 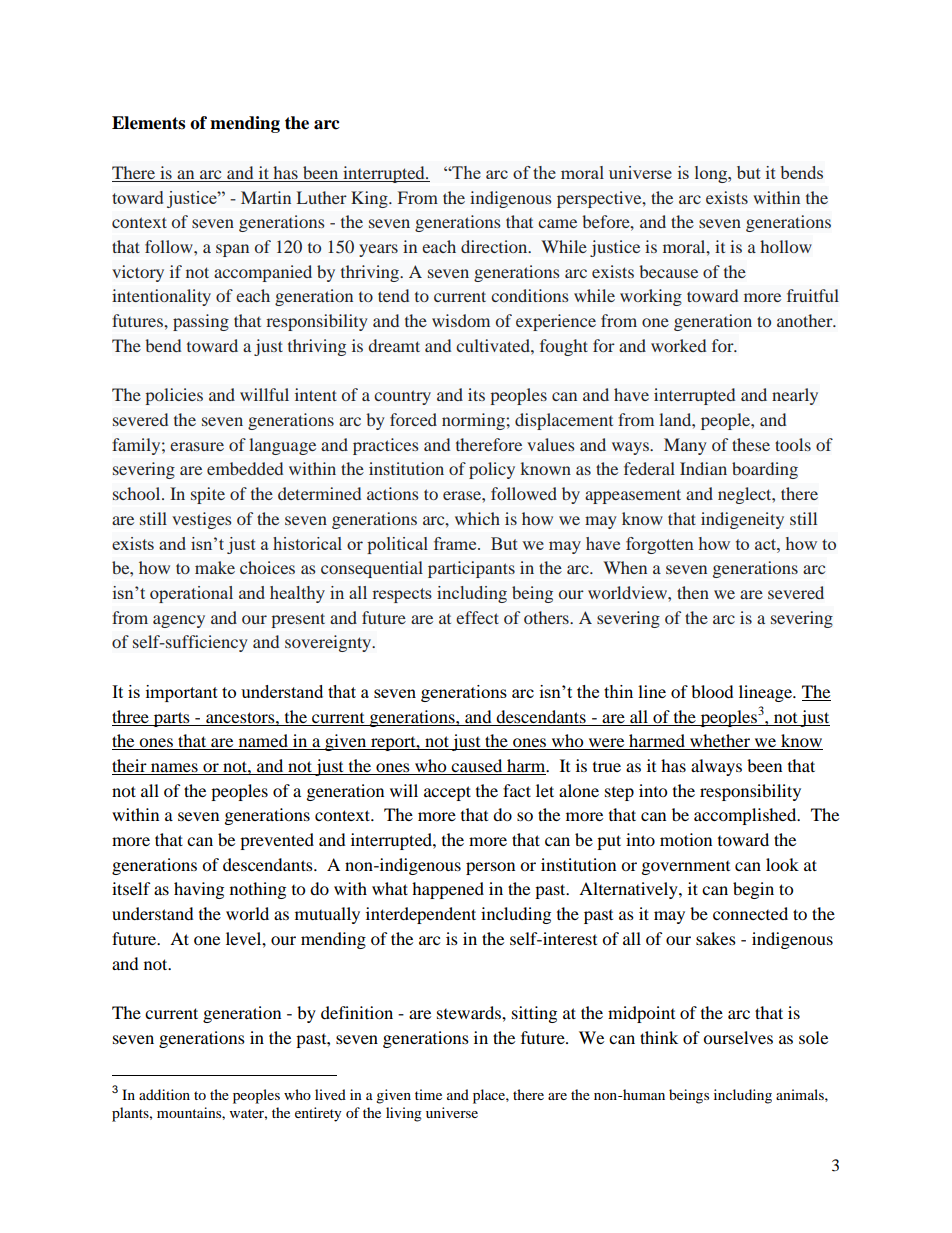 What do you see at coordinates (164, 1094) in the document?
I see `addition` at bounding box center [164, 1094].
